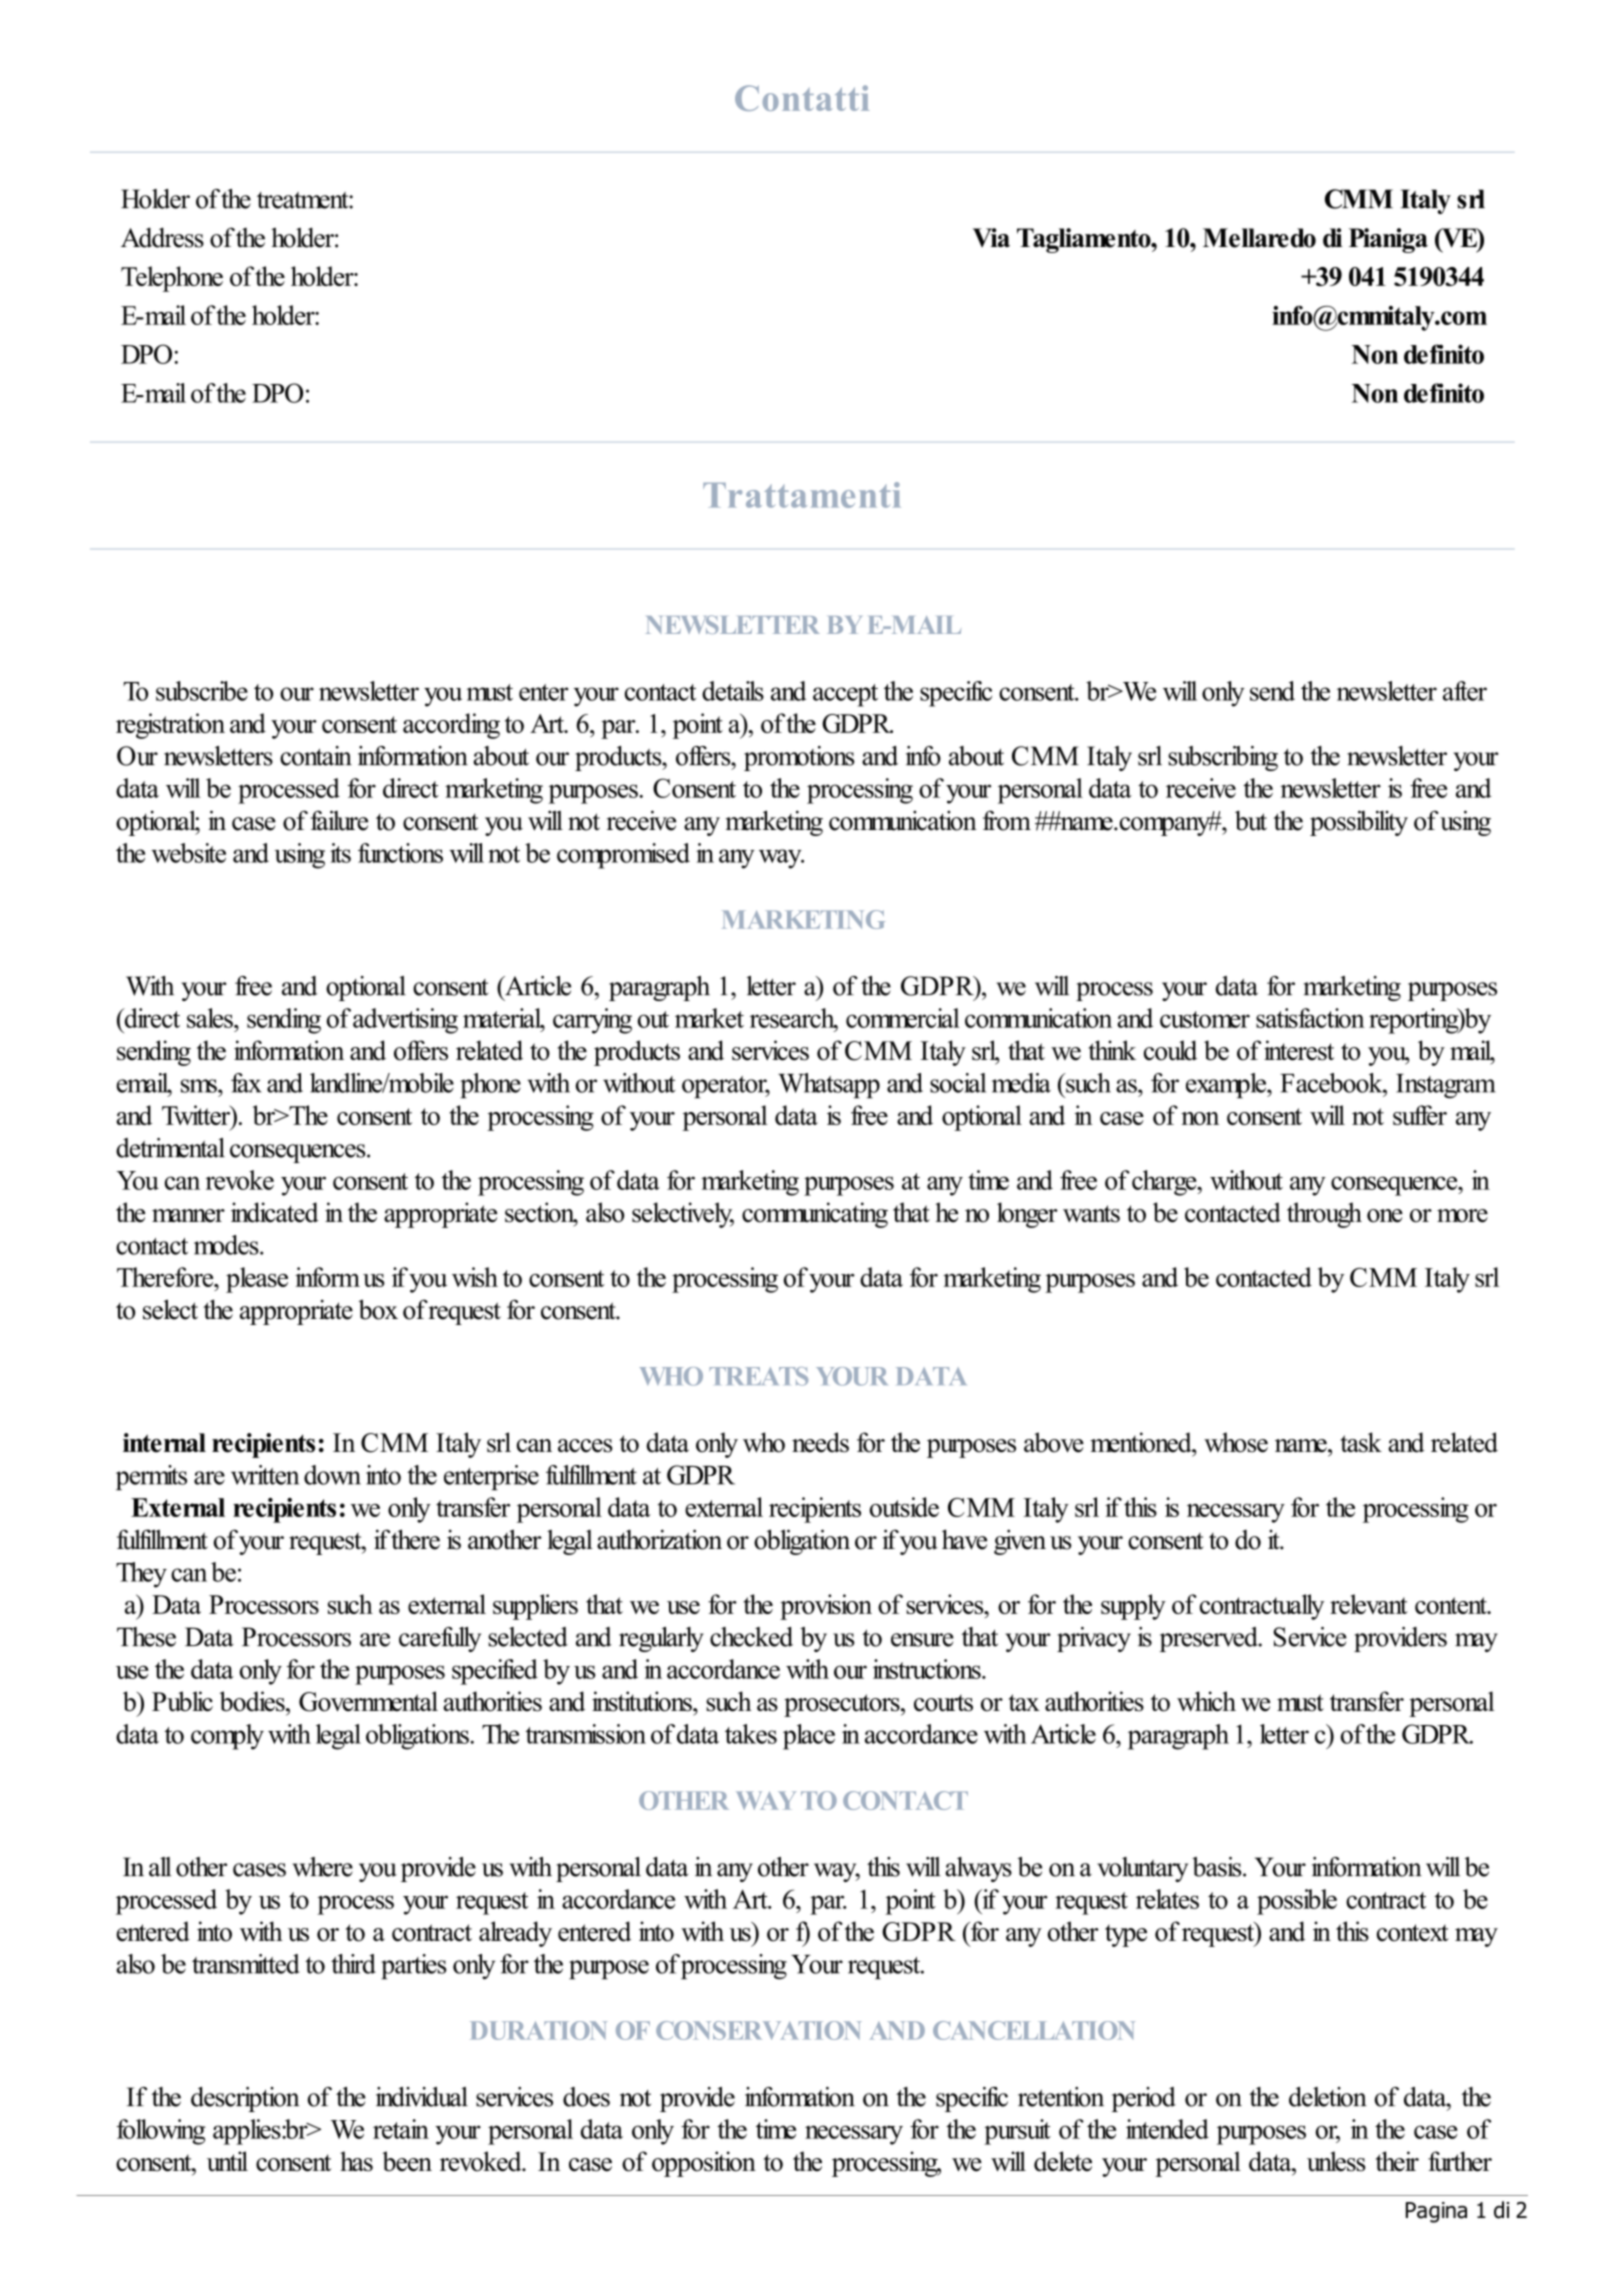 The height and width of the document is (2272, 1608). I want to click on Via, so click(991, 237).
